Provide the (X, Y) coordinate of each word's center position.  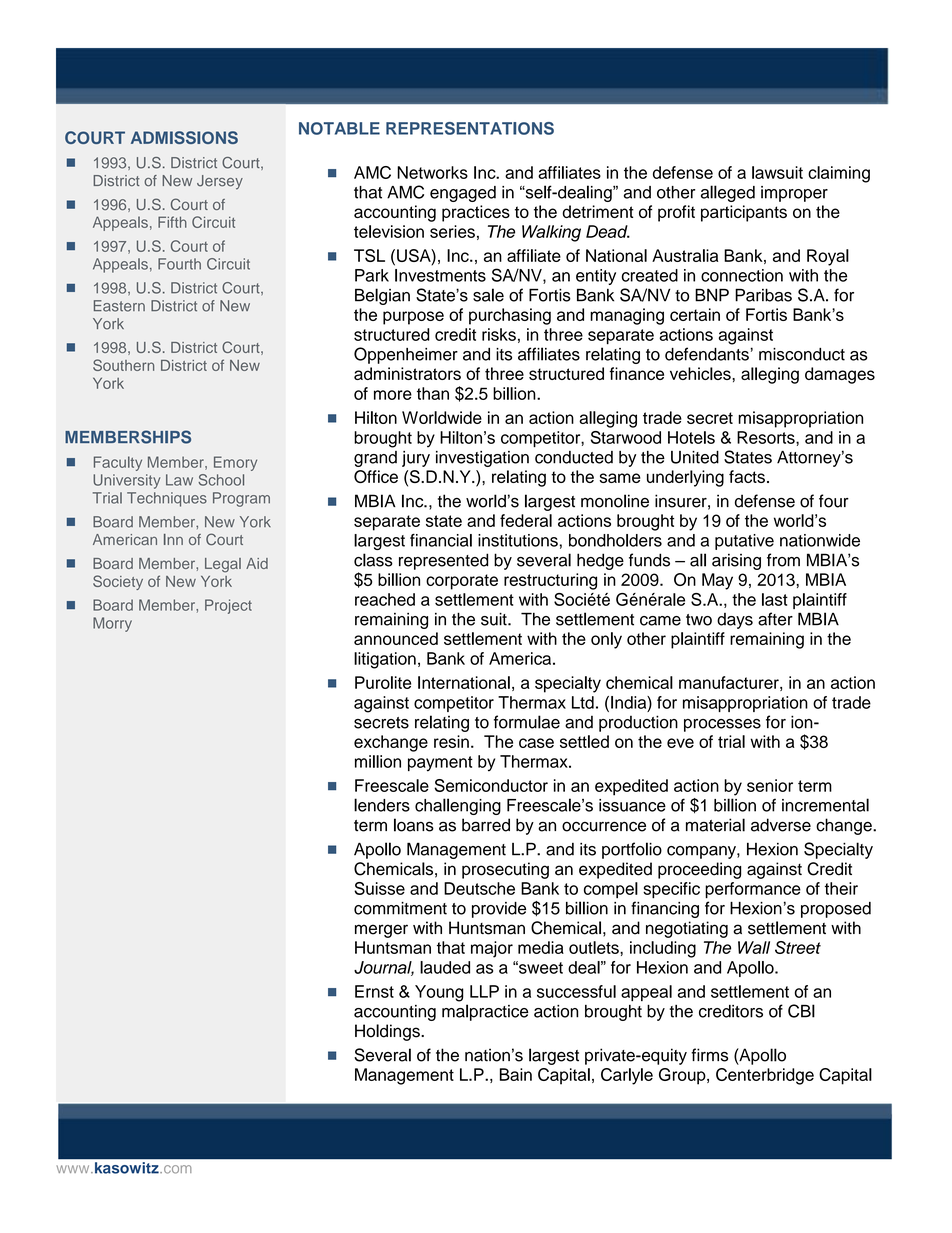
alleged (728, 193)
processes (722, 725)
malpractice (485, 1012)
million (378, 761)
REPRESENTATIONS (470, 128)
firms (709, 1055)
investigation (482, 459)
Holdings (388, 1032)
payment (440, 764)
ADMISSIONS (184, 137)
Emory (235, 463)
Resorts (767, 437)
